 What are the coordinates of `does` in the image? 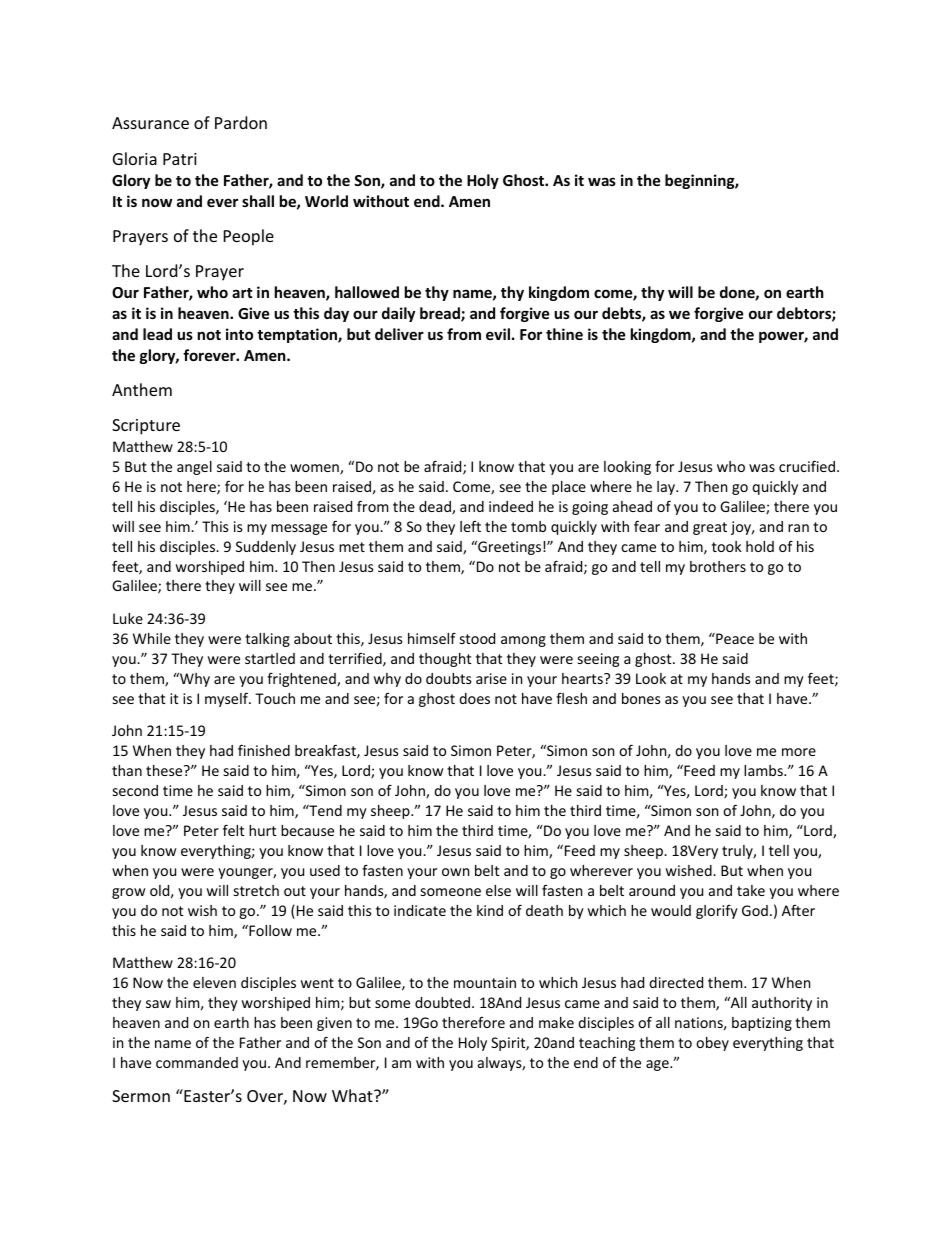 It's located at (474, 698).
